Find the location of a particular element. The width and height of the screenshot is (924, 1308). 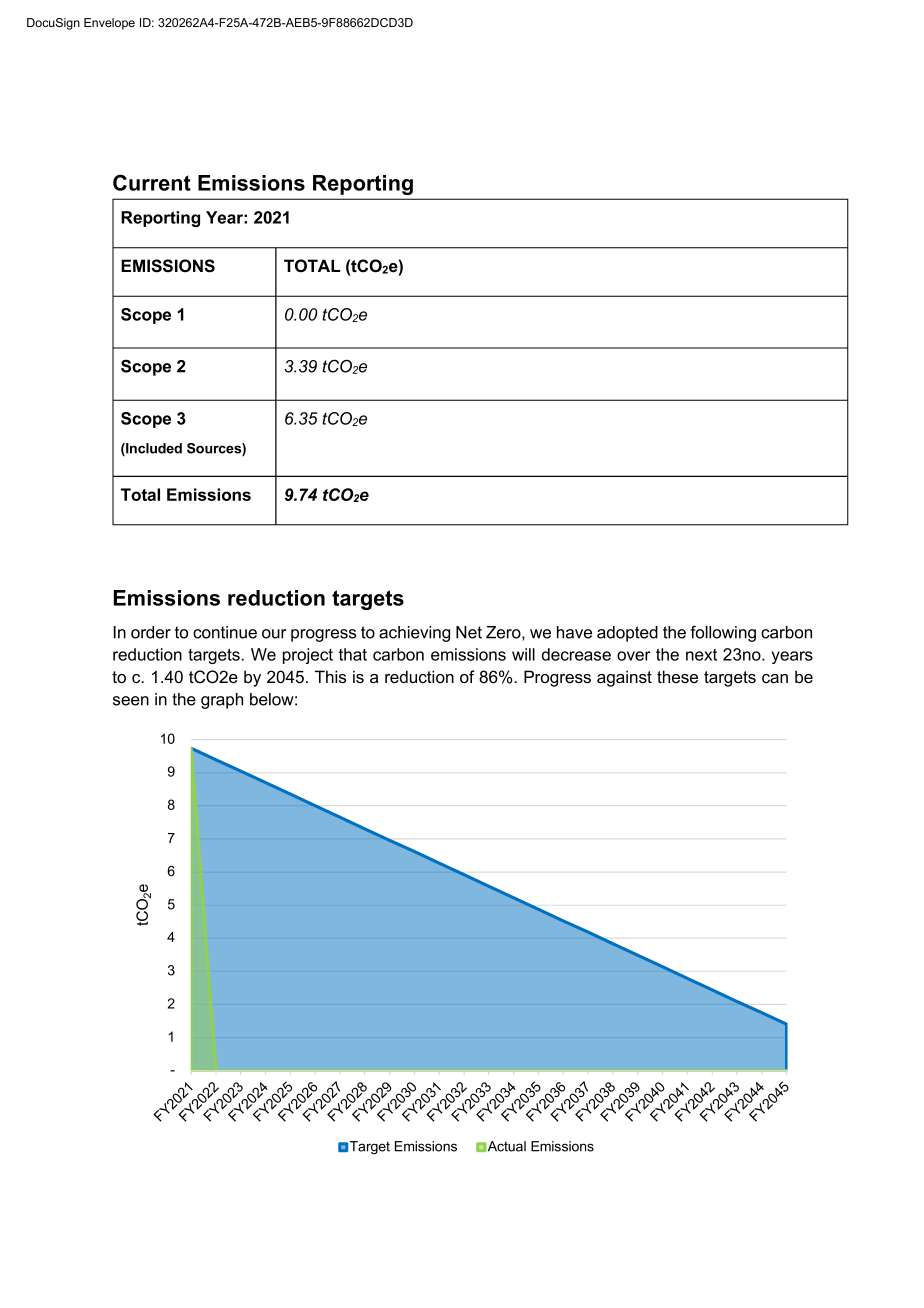

graph is located at coordinates (222, 701).
